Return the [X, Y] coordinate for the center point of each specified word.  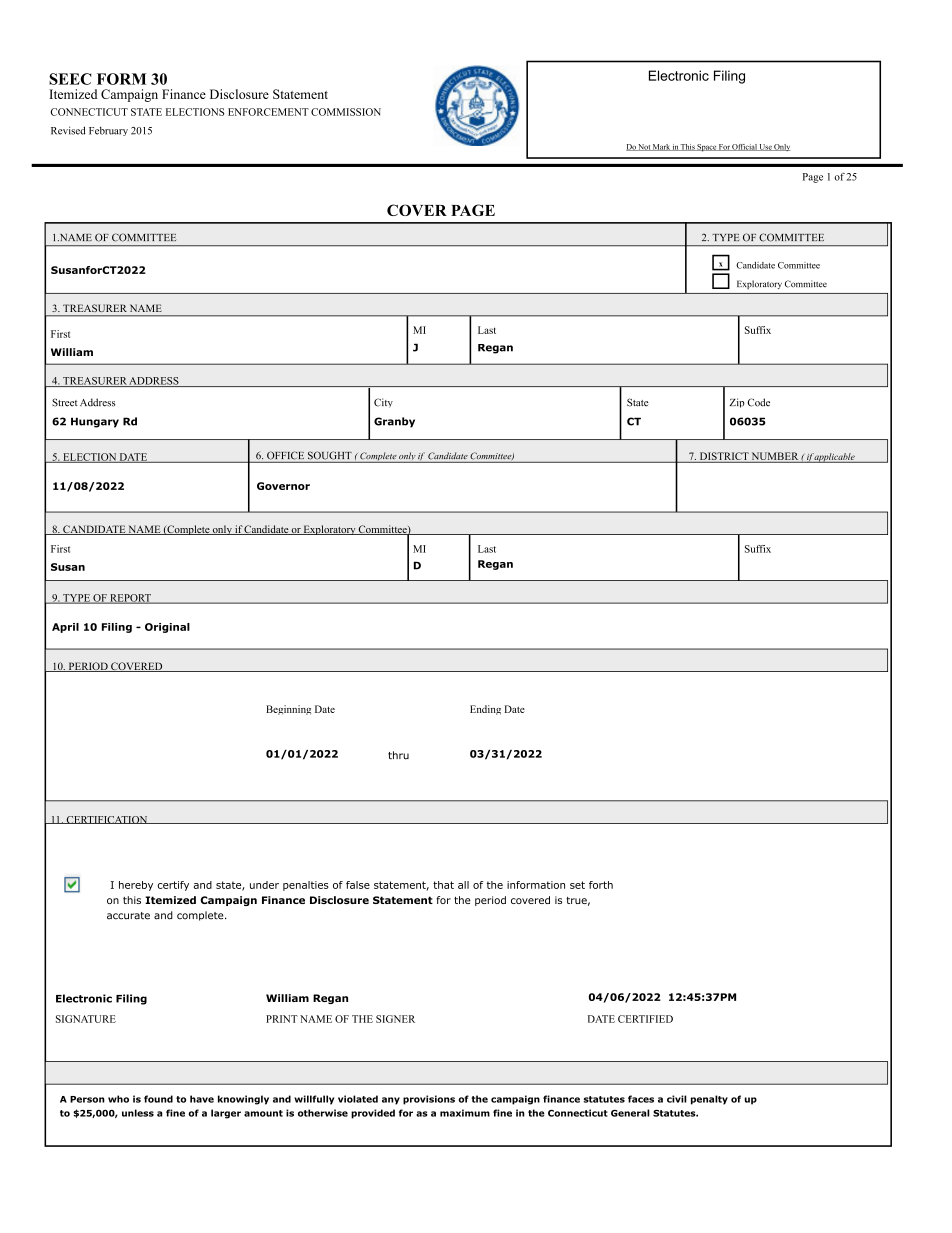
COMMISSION [346, 112]
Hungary [95, 422]
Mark [661, 147]
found [158, 1099]
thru [398, 755]
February [108, 131]
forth [601, 885]
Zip [737, 403]
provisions [429, 1100]
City [383, 403]
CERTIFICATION [107, 820]
